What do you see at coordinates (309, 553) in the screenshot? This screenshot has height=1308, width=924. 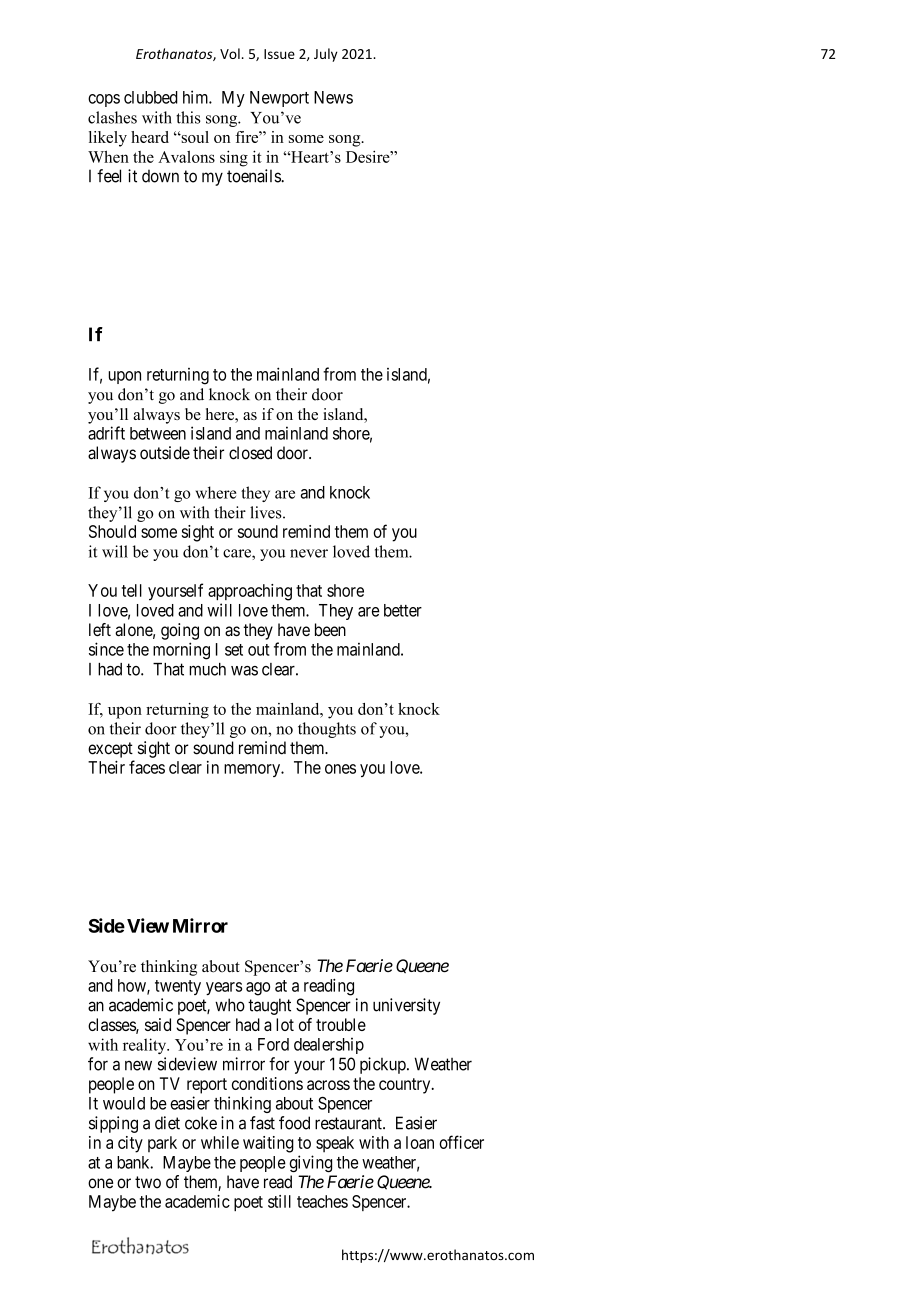 I see `never` at bounding box center [309, 553].
